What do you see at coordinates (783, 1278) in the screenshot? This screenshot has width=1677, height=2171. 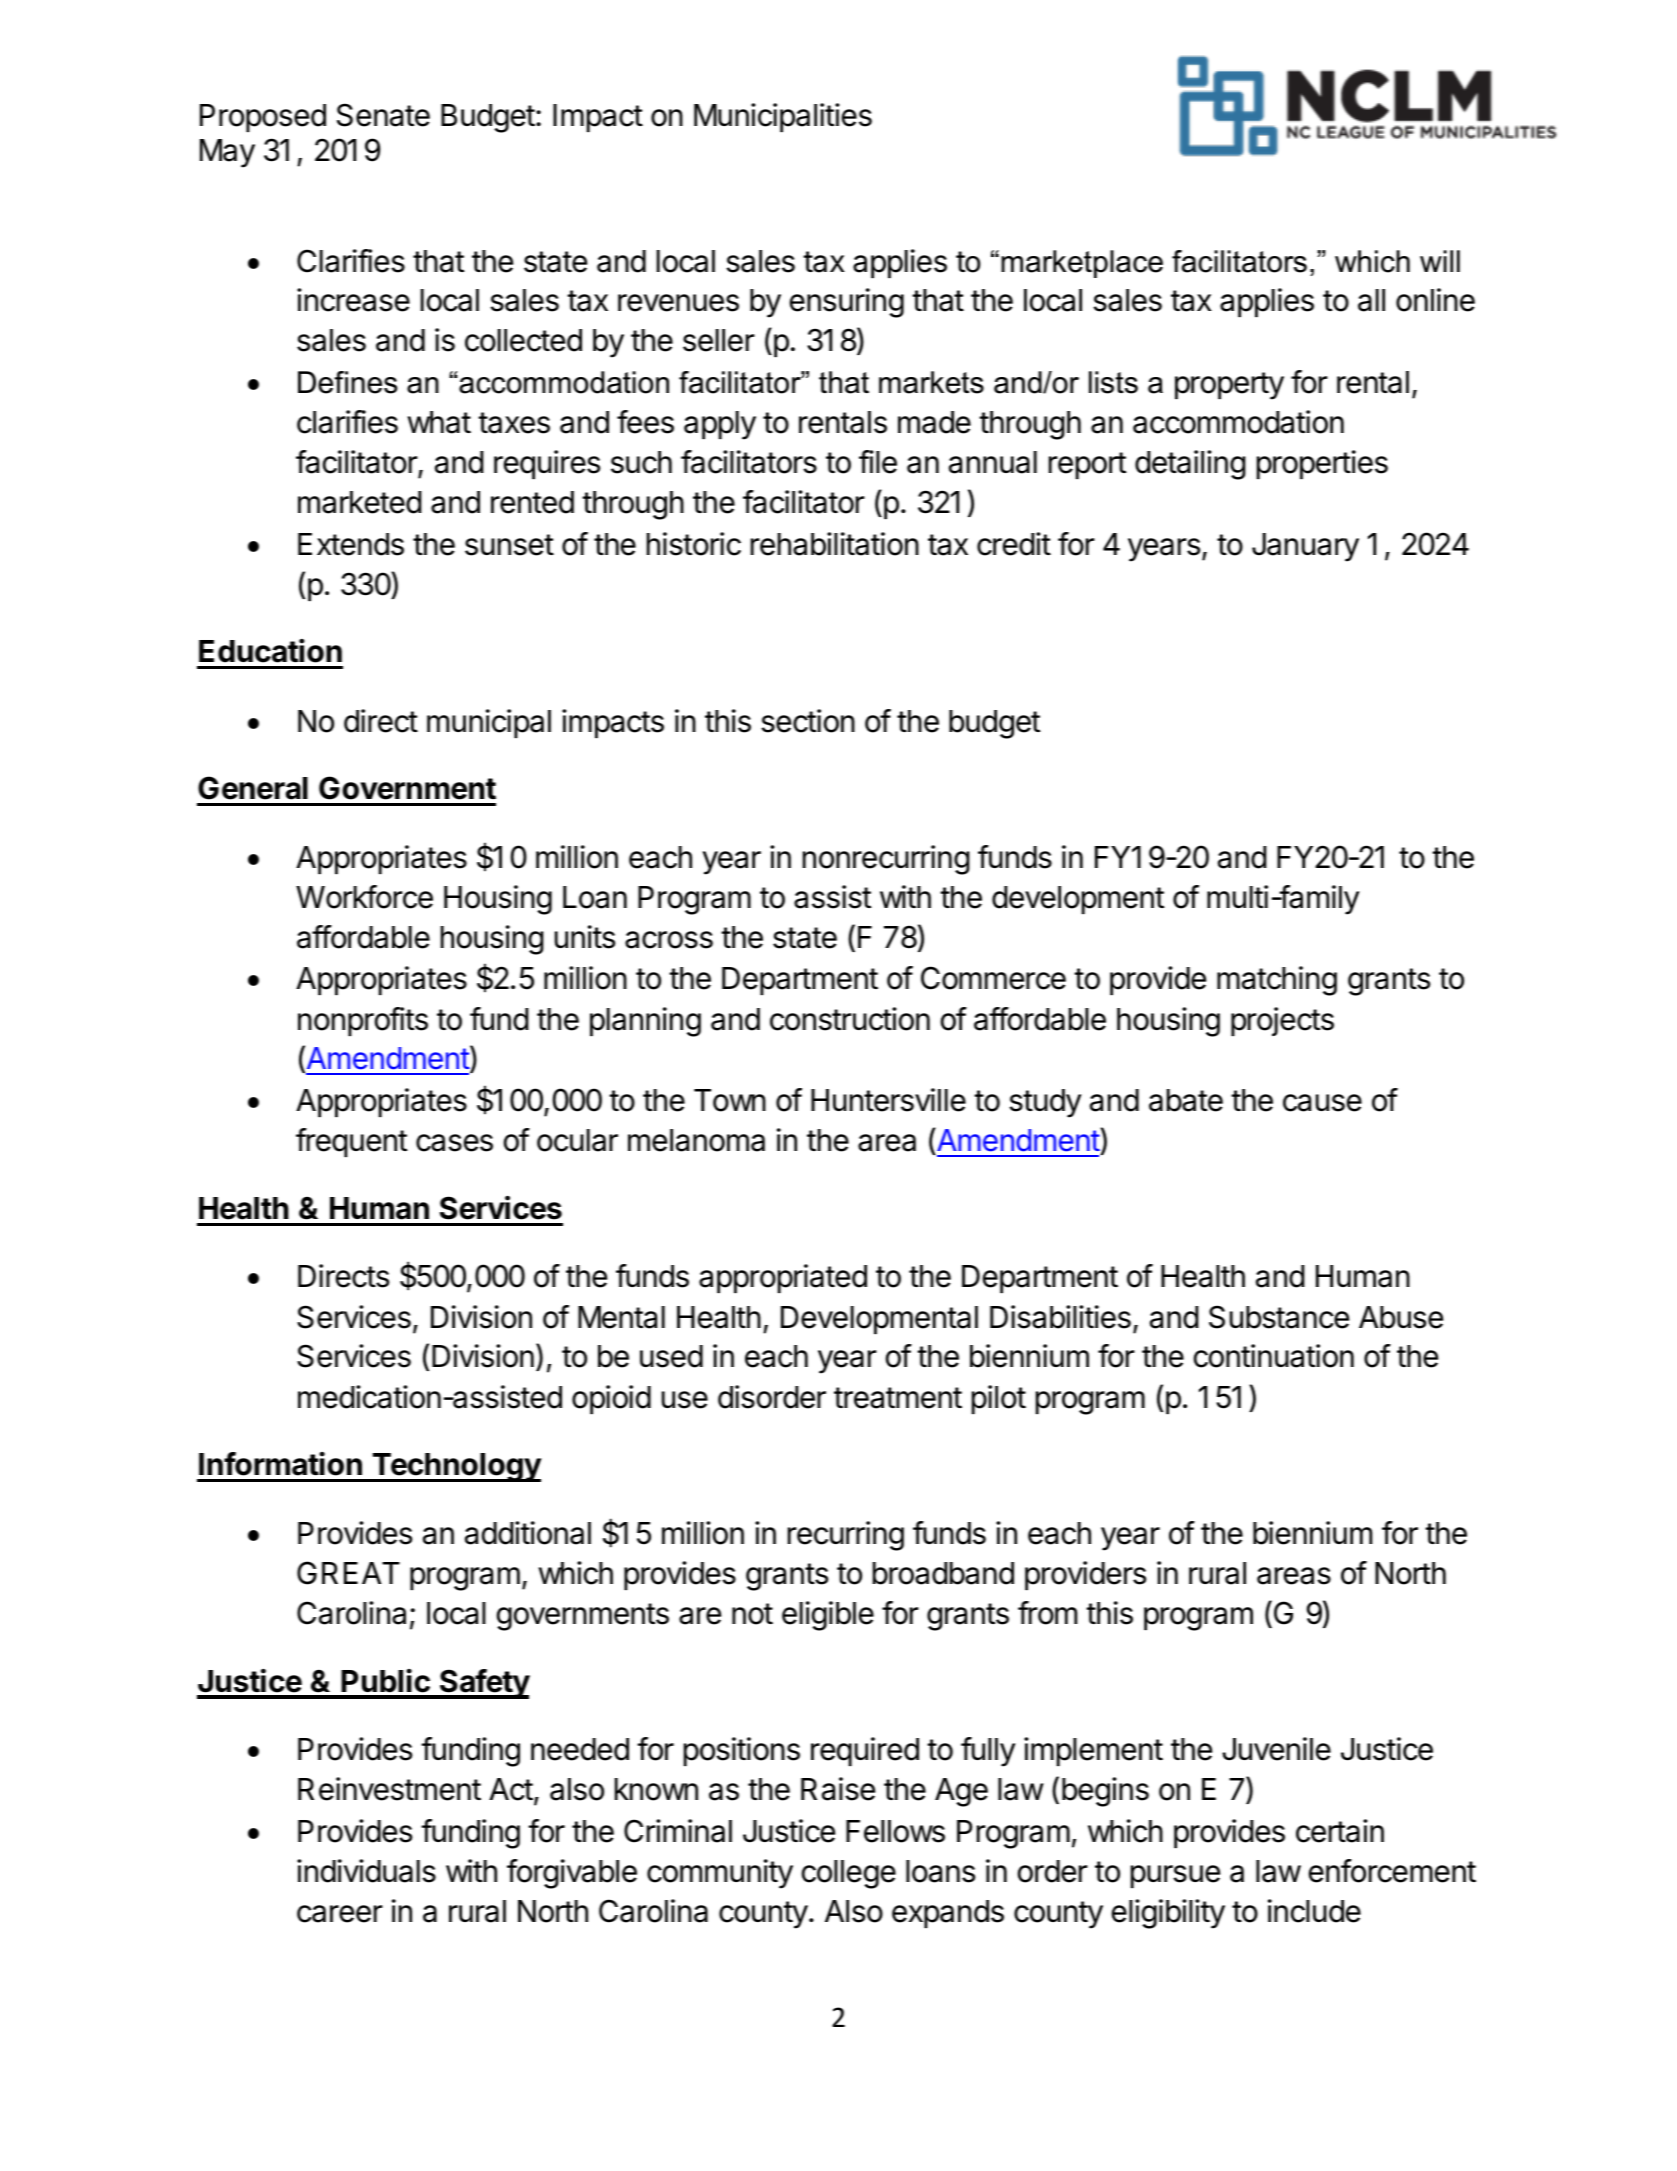 I see `appropriated` at bounding box center [783, 1278].
